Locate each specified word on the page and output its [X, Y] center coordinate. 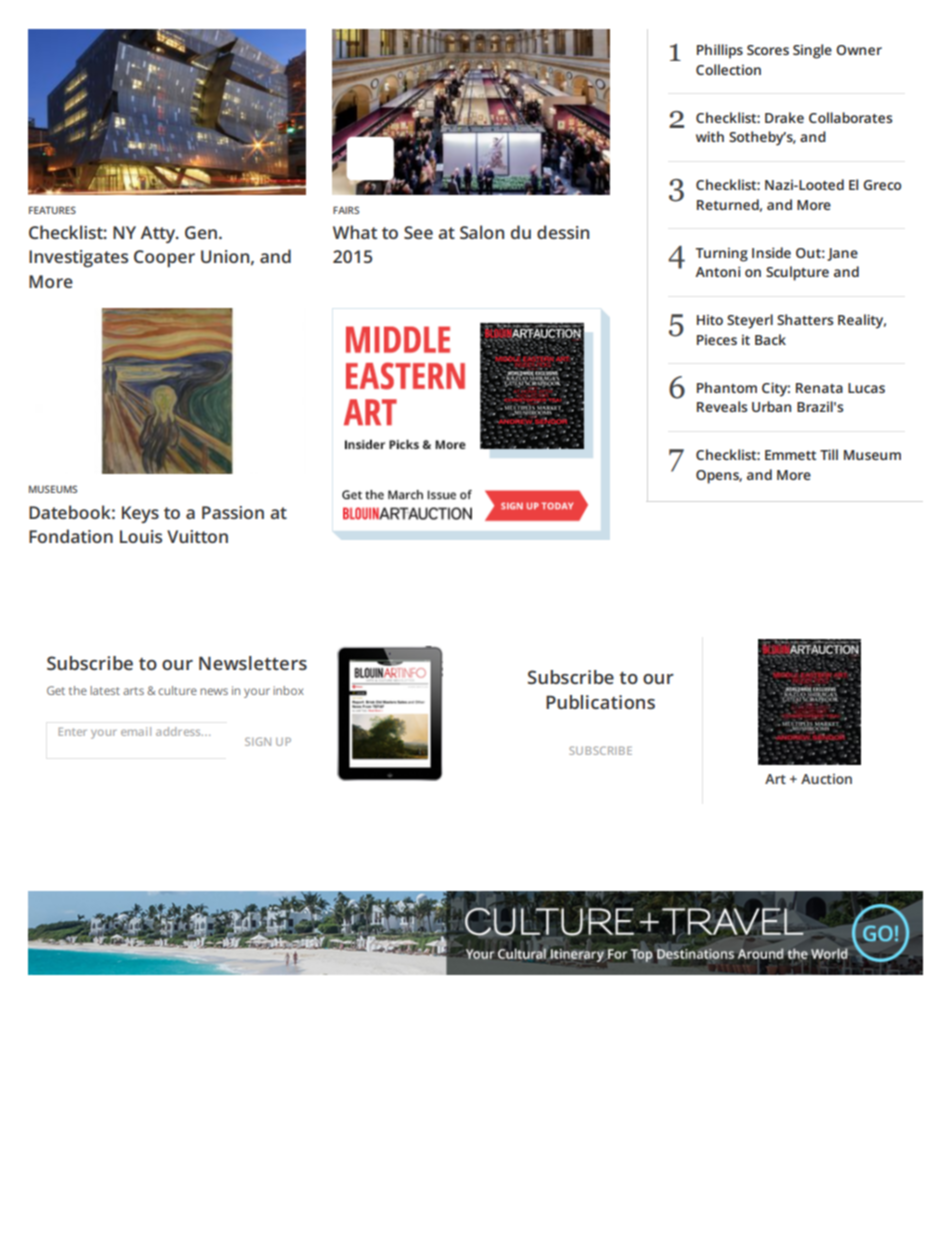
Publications [600, 702]
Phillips [720, 51]
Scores [768, 50]
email [136, 731]
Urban [771, 406]
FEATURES [52, 210]
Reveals [722, 406]
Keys [140, 514]
